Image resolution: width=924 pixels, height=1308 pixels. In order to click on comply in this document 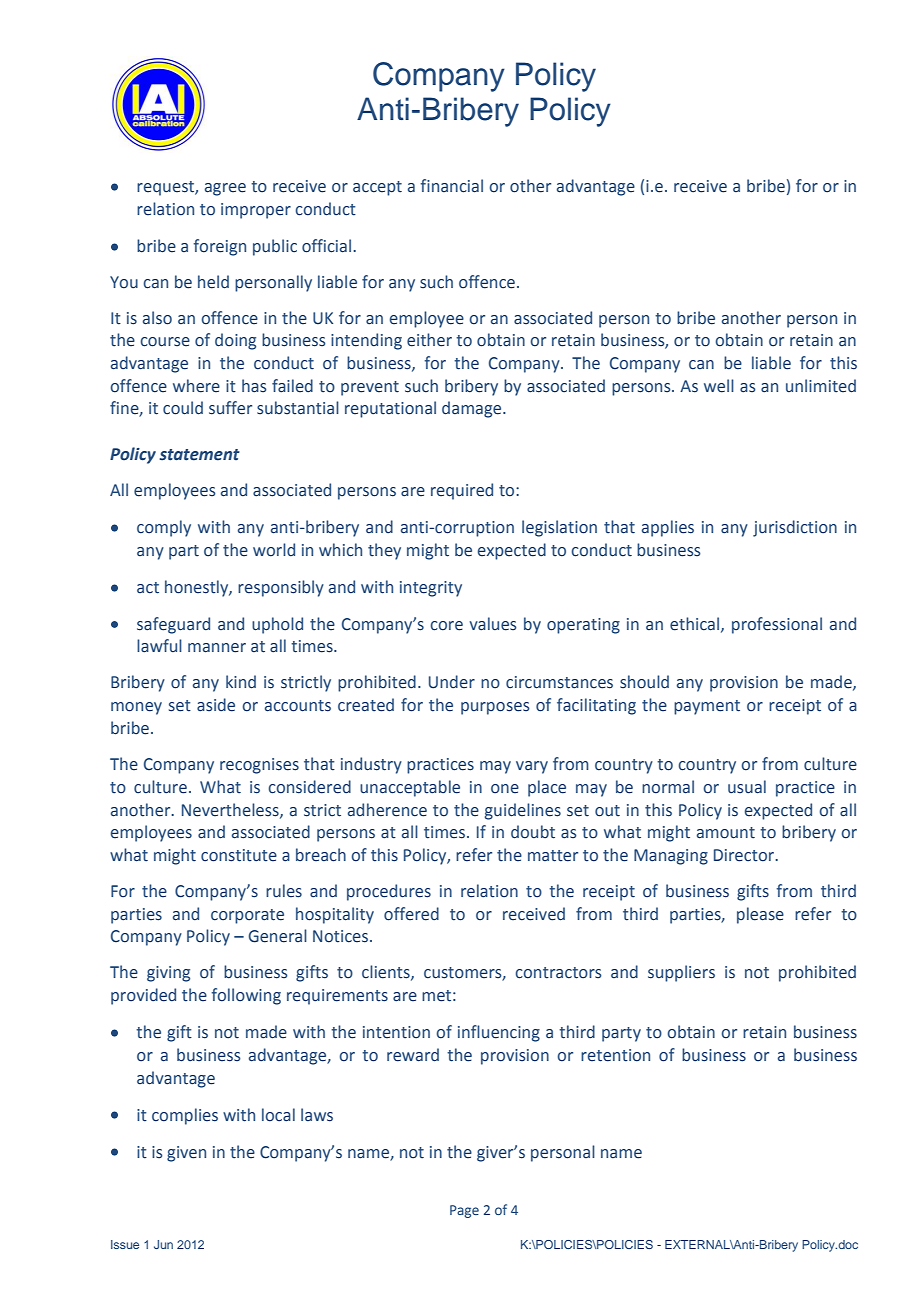, I will do `click(164, 528)`.
